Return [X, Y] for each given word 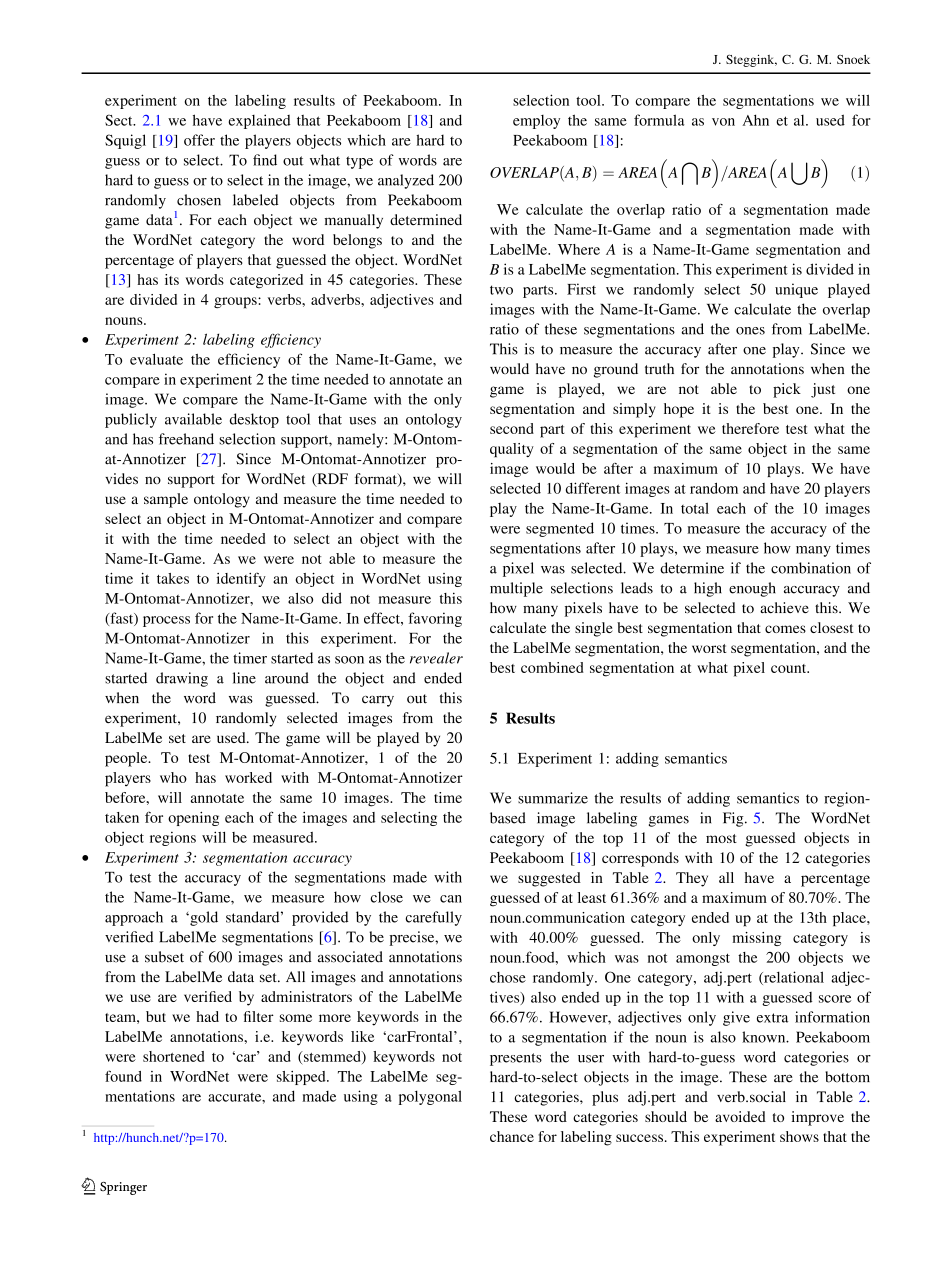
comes [785, 629]
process [166, 621]
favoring [435, 619]
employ [536, 122]
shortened [173, 1056]
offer [199, 140]
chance [512, 1136]
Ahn [755, 120]
